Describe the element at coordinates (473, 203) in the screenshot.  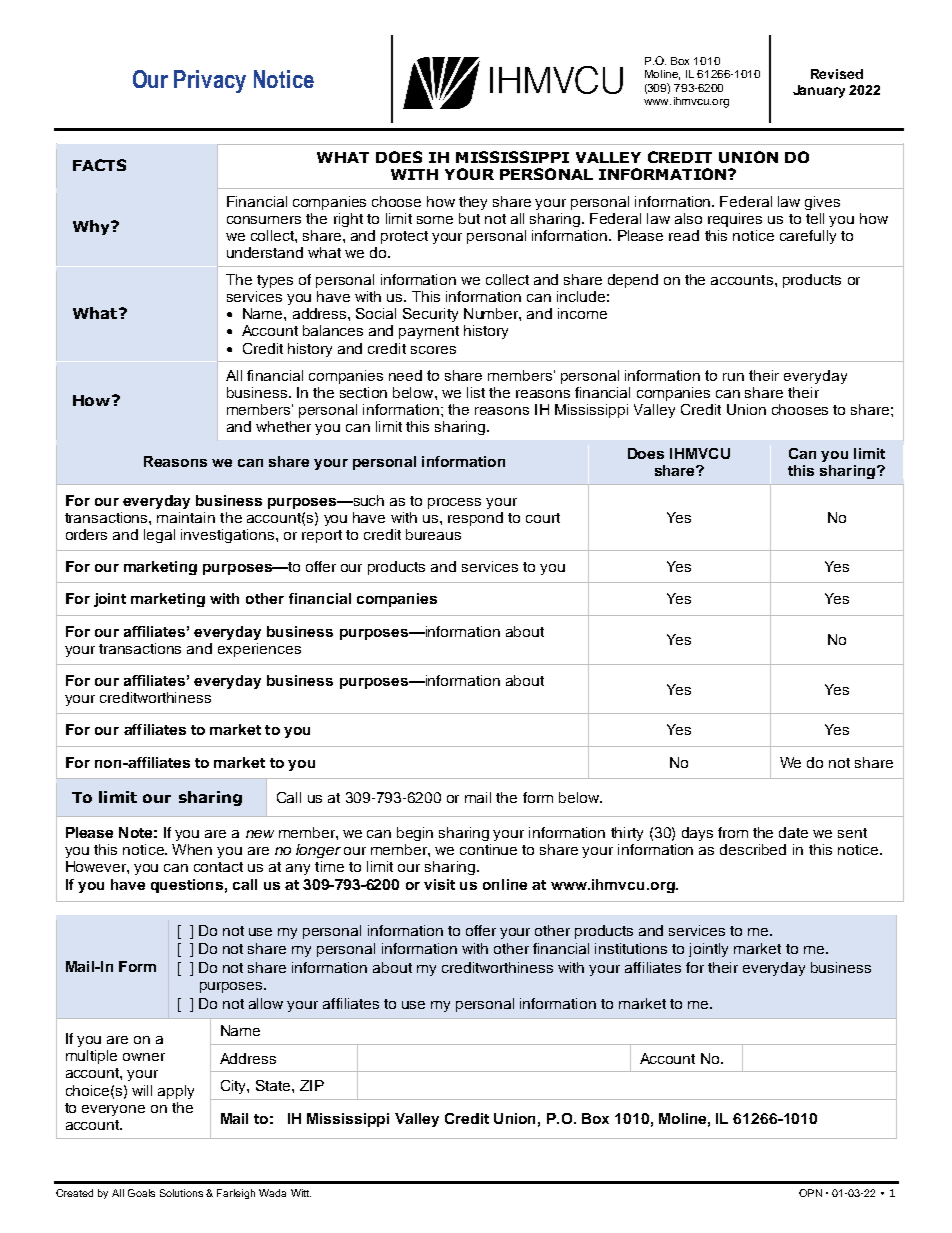
I see `they` at that location.
